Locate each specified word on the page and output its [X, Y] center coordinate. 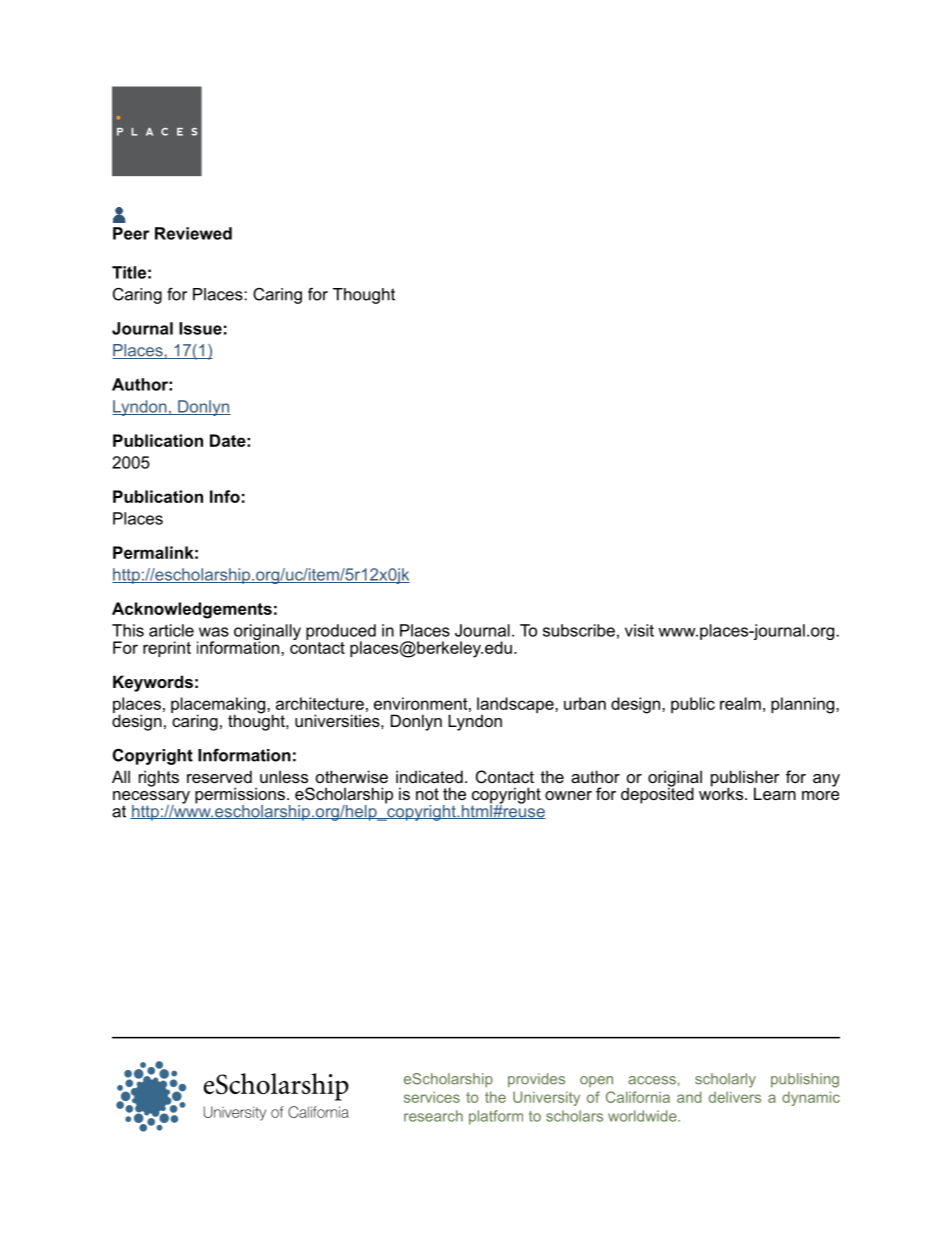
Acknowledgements [192, 610]
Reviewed [193, 233]
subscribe [579, 630]
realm [740, 703]
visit [639, 630]
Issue [200, 328]
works [722, 792]
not [427, 794]
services [432, 1097]
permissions [240, 796]
